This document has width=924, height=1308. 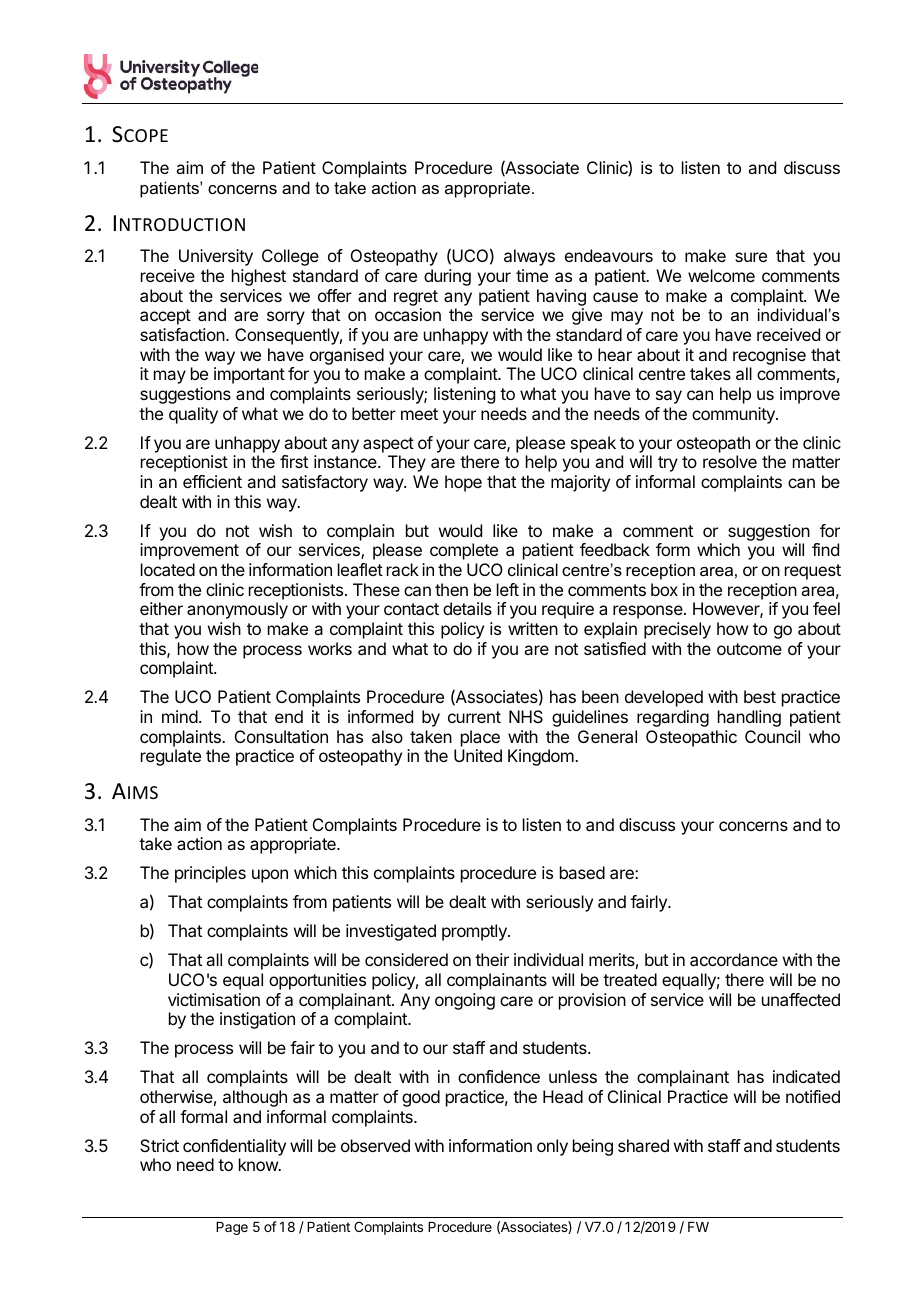 What do you see at coordinates (232, 1228) in the document?
I see `Page` at bounding box center [232, 1228].
